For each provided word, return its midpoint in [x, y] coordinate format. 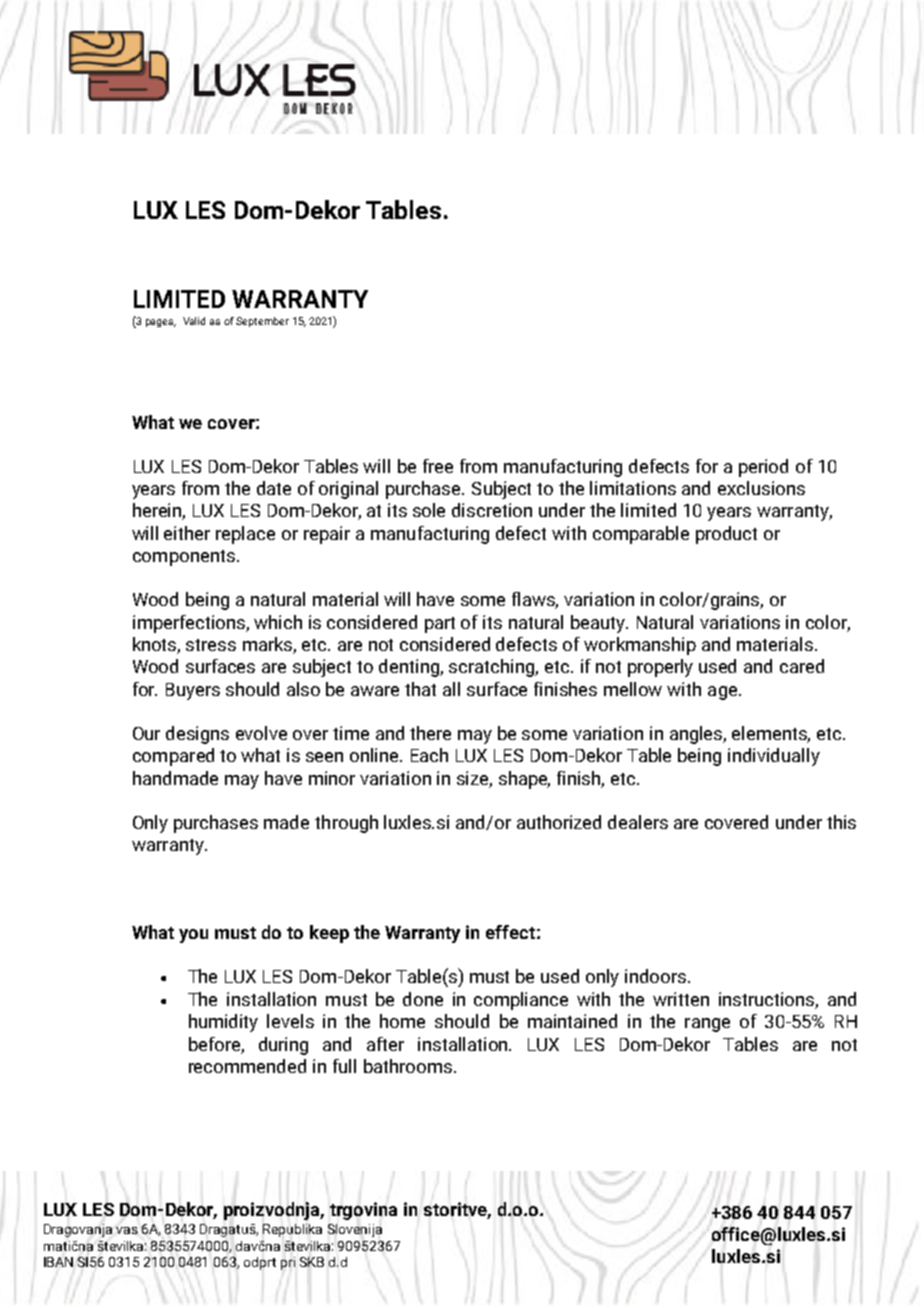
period [763, 468]
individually [774, 757]
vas [127, 1230]
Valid [194, 321]
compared [173, 757]
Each [429, 755]
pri [288, 1263]
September [262, 322]
